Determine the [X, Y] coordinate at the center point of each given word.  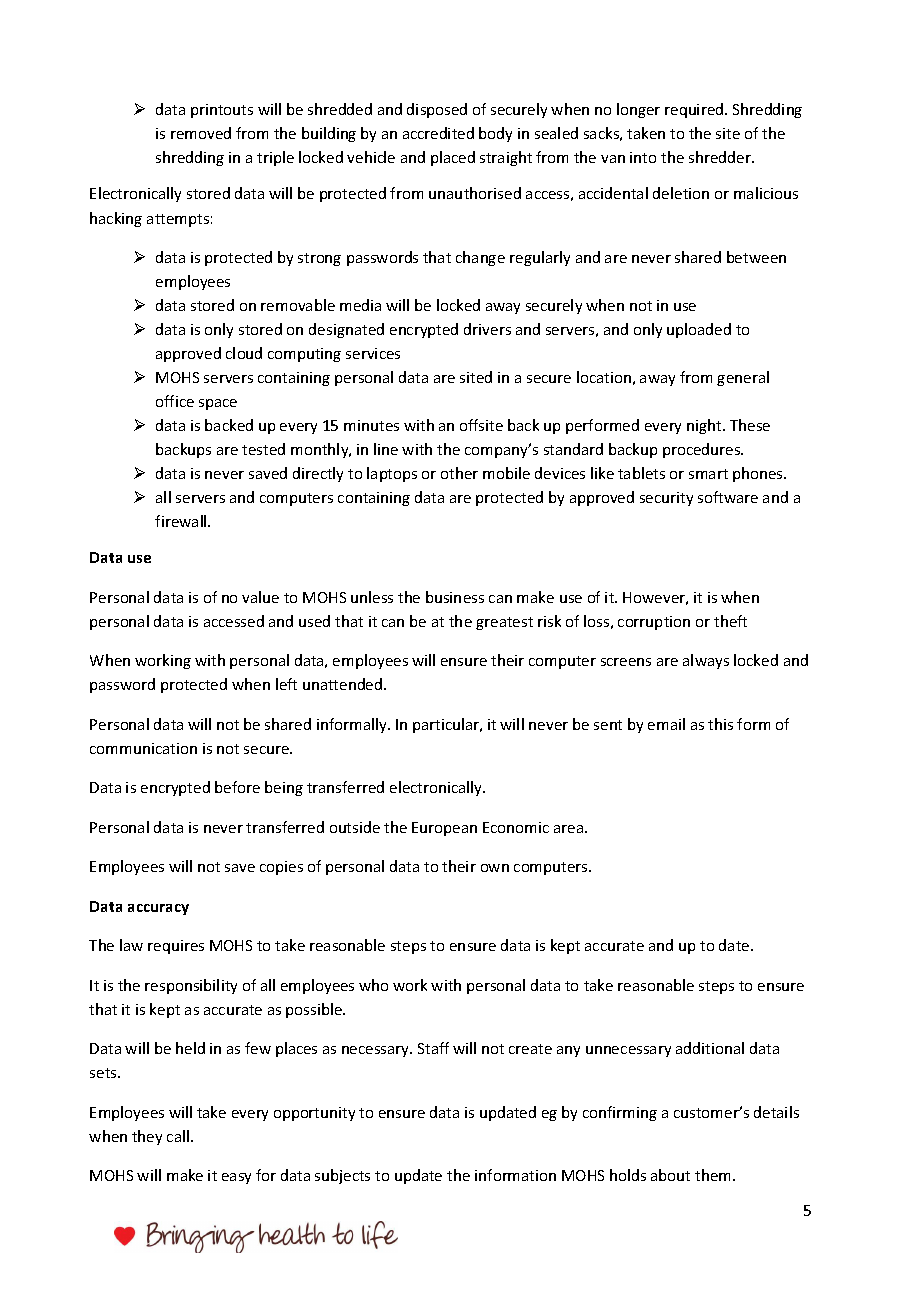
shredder [721, 157]
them [714, 1175]
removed [201, 133]
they [147, 1137]
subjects [342, 1176]
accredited [438, 133]
